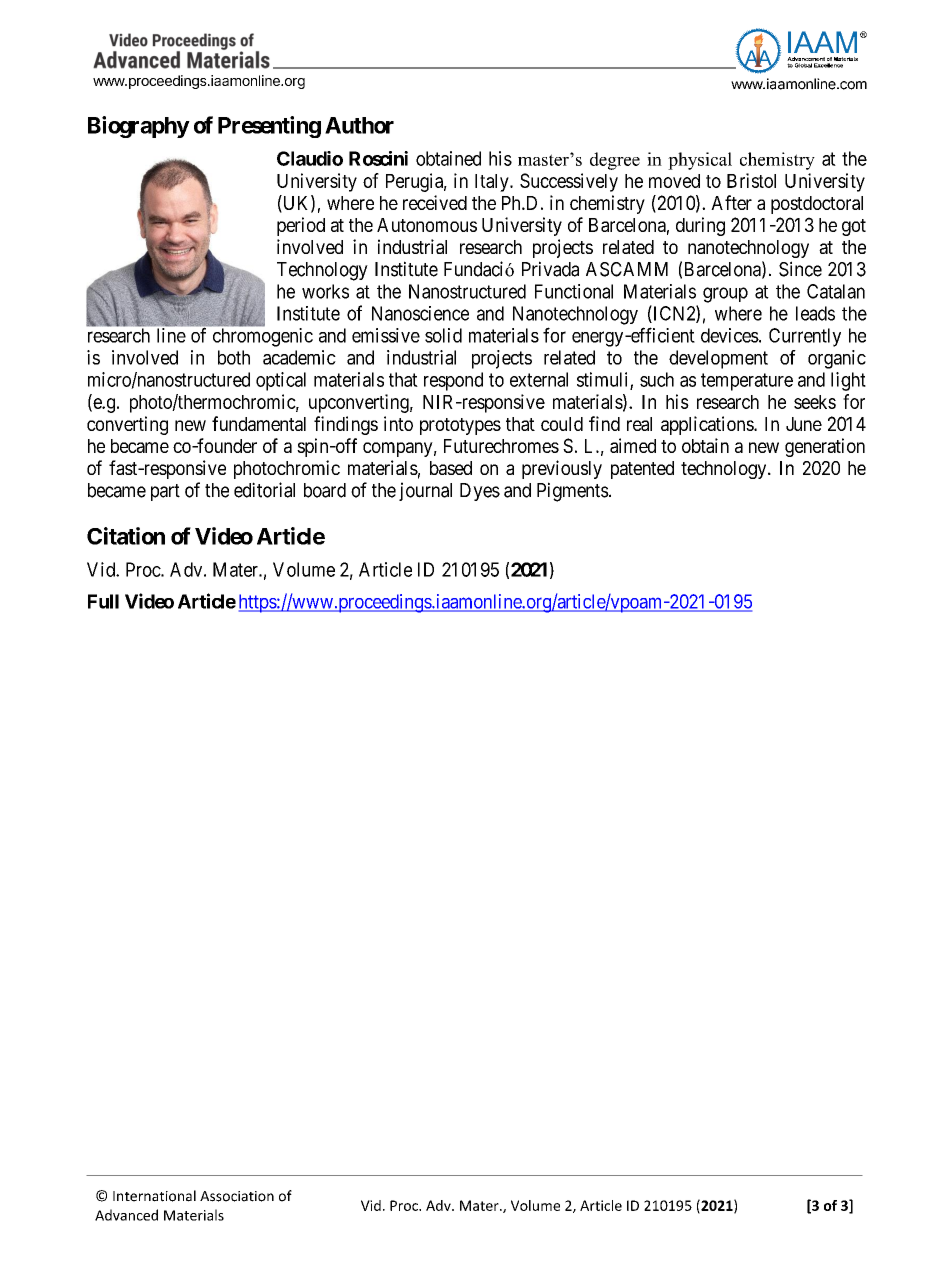 The image size is (952, 1268). I want to click on June, so click(804, 424).
